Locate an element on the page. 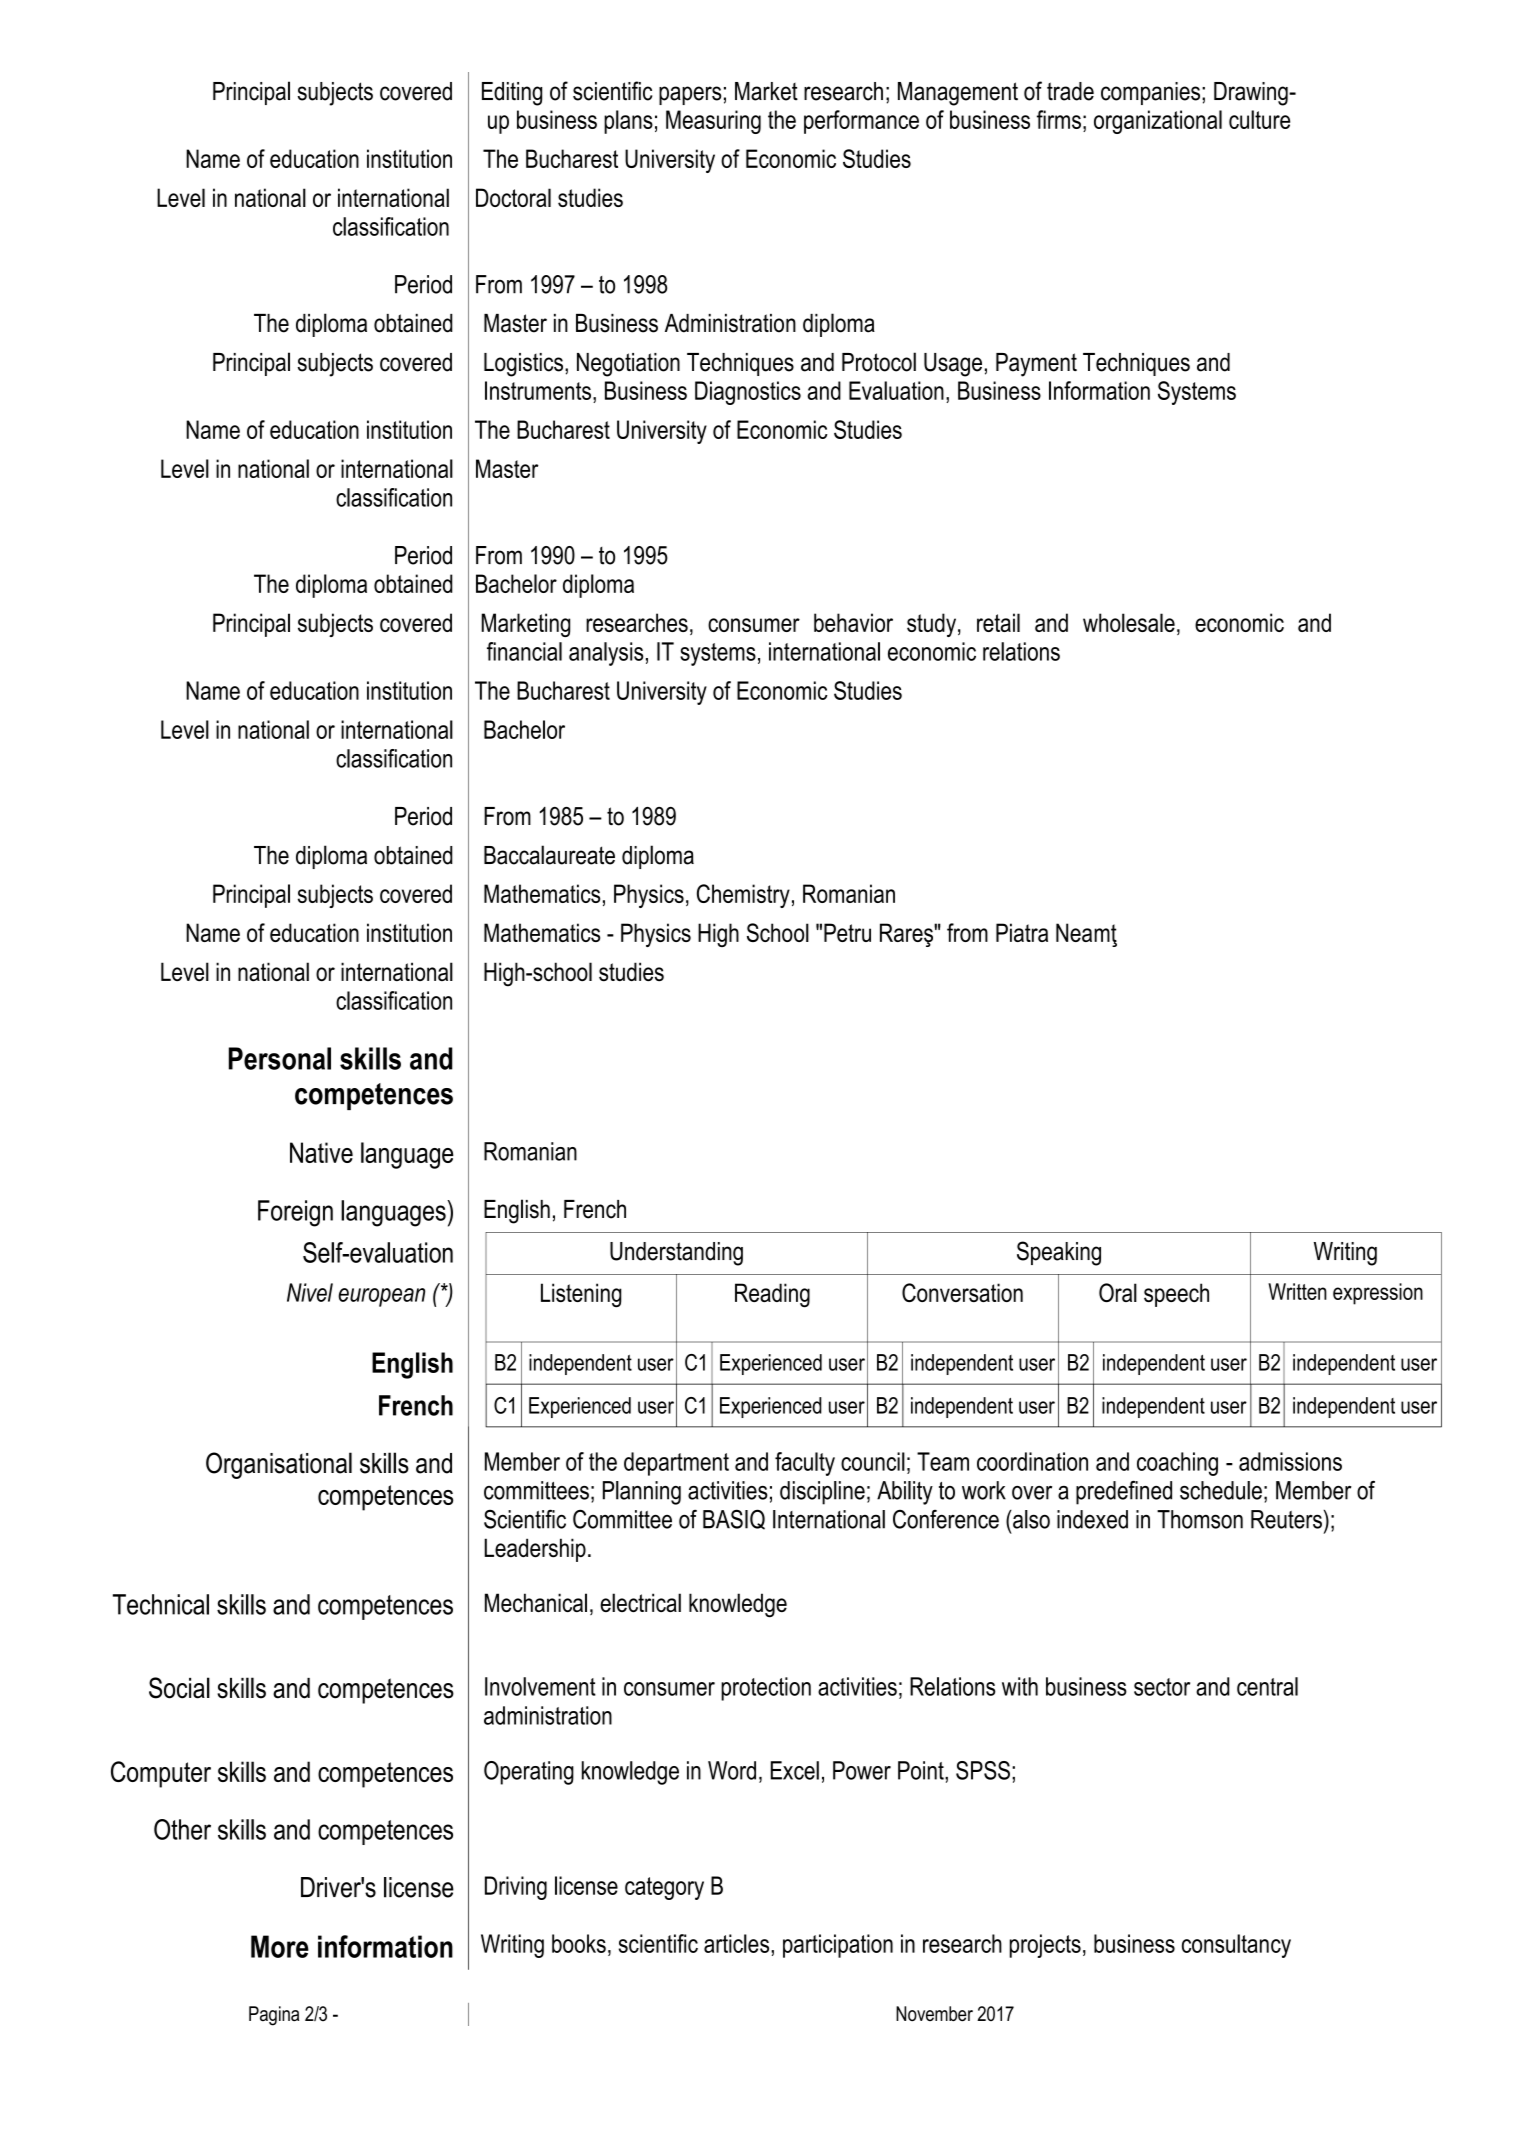 This page has width=1513, height=2140. Measuring is located at coordinates (713, 122).
